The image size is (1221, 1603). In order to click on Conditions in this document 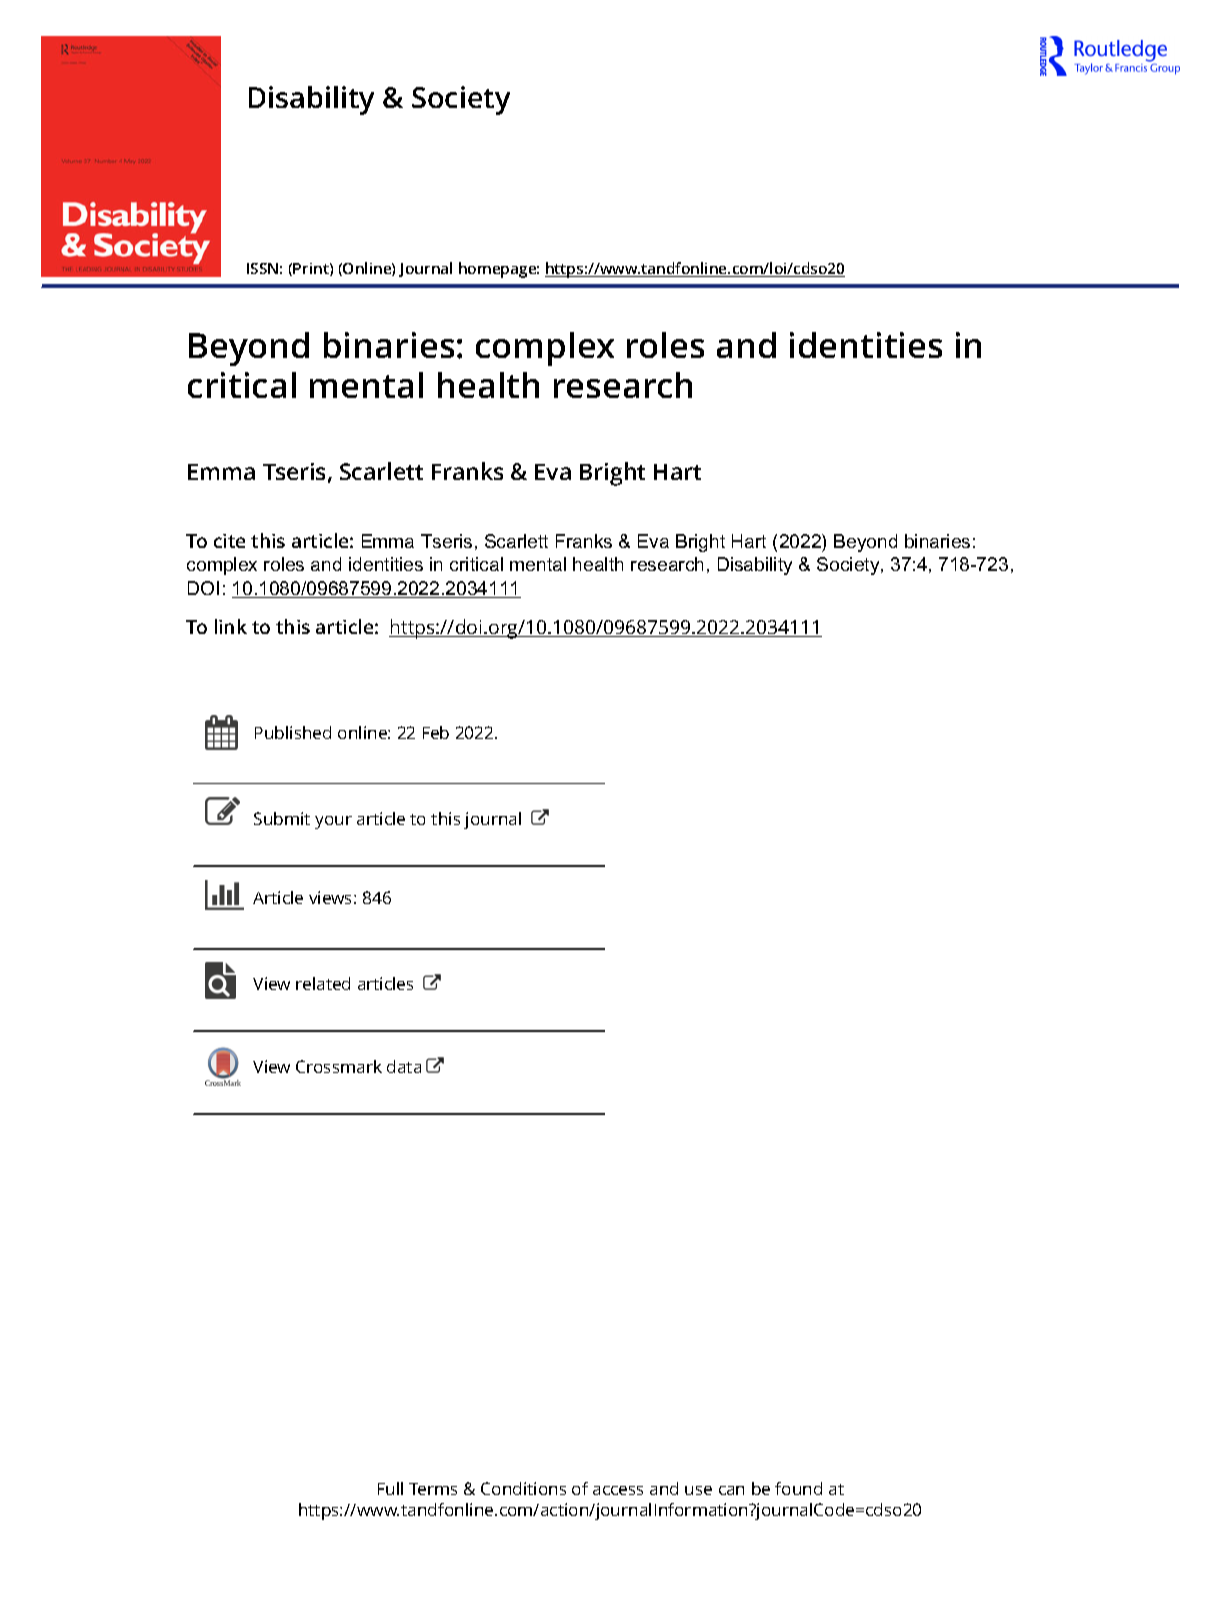, I will do `click(523, 1488)`.
